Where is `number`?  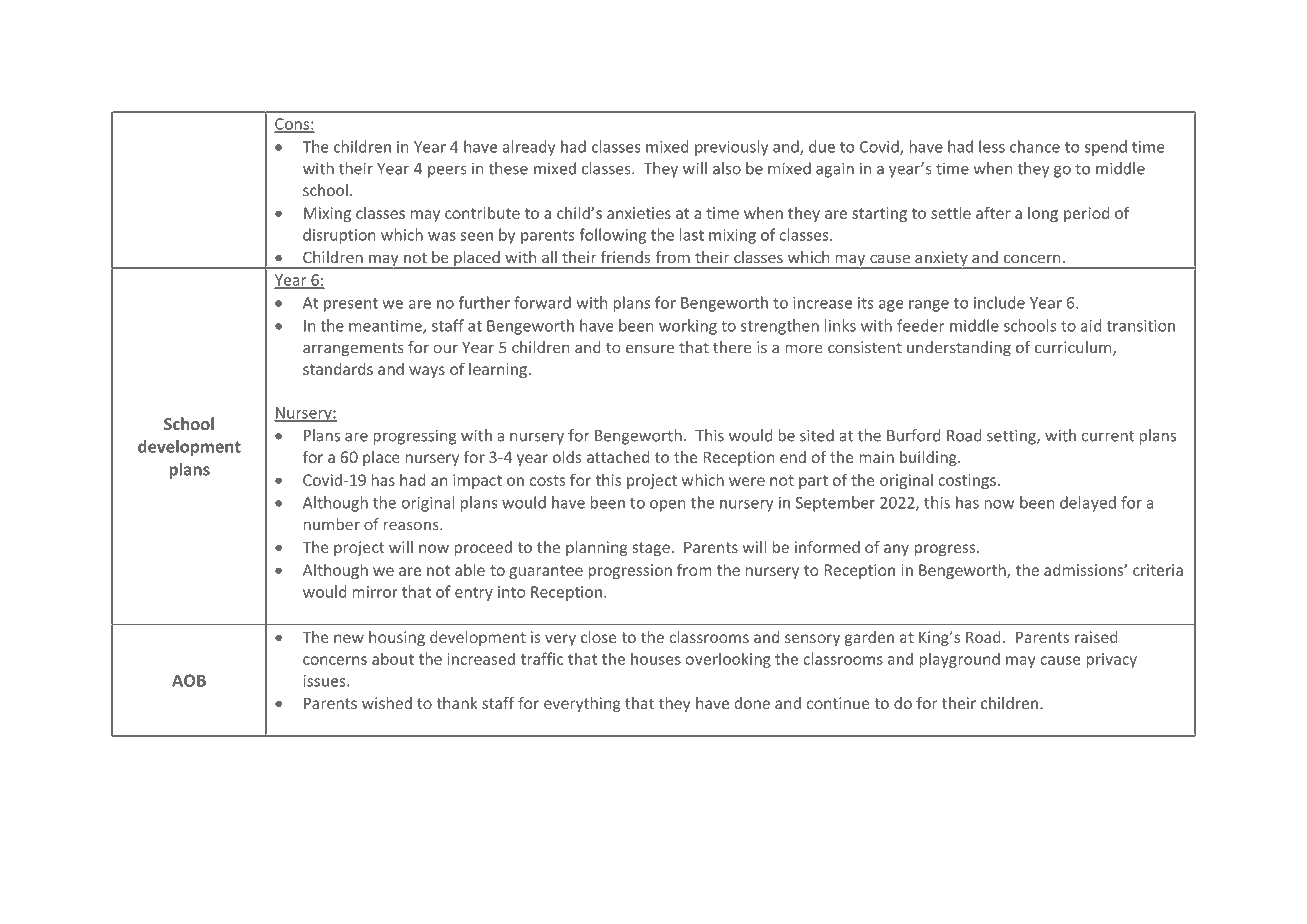
number is located at coordinates (332, 524).
